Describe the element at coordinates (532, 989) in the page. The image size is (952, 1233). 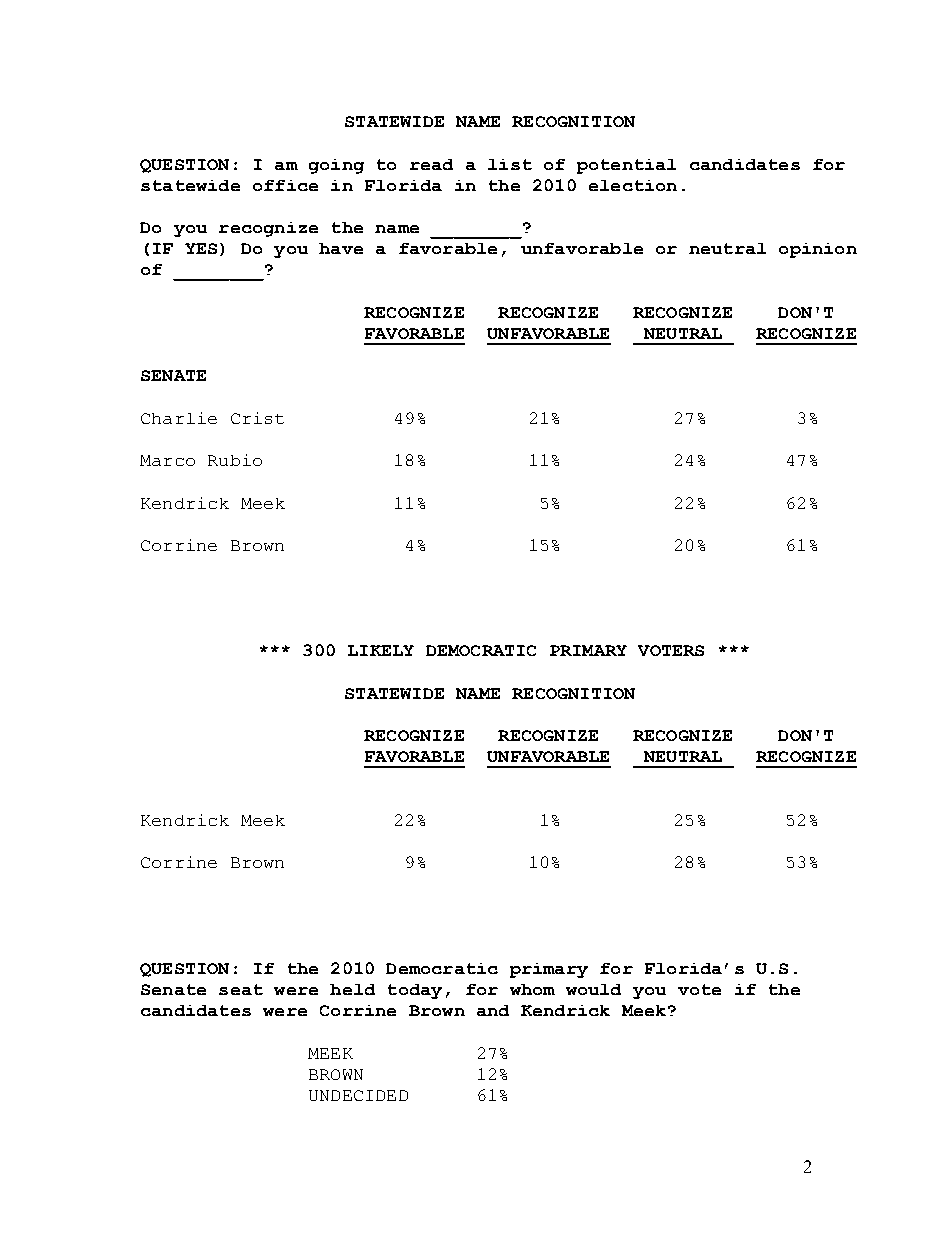
I see `whom` at that location.
